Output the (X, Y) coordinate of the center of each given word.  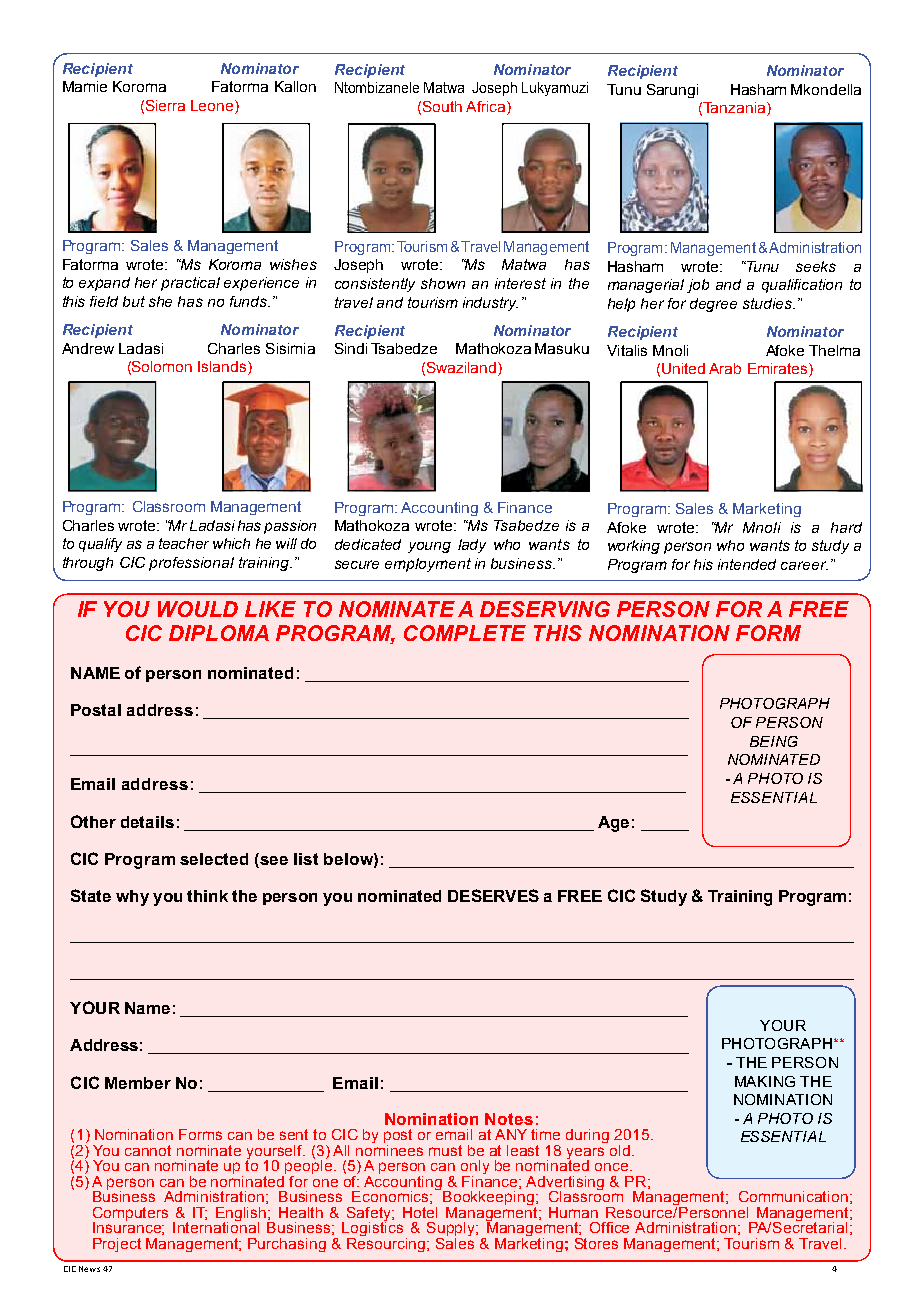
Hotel (420, 1212)
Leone (213, 107)
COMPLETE (465, 633)
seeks (816, 266)
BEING (774, 741)
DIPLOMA (219, 633)
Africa (487, 108)
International (216, 1226)
